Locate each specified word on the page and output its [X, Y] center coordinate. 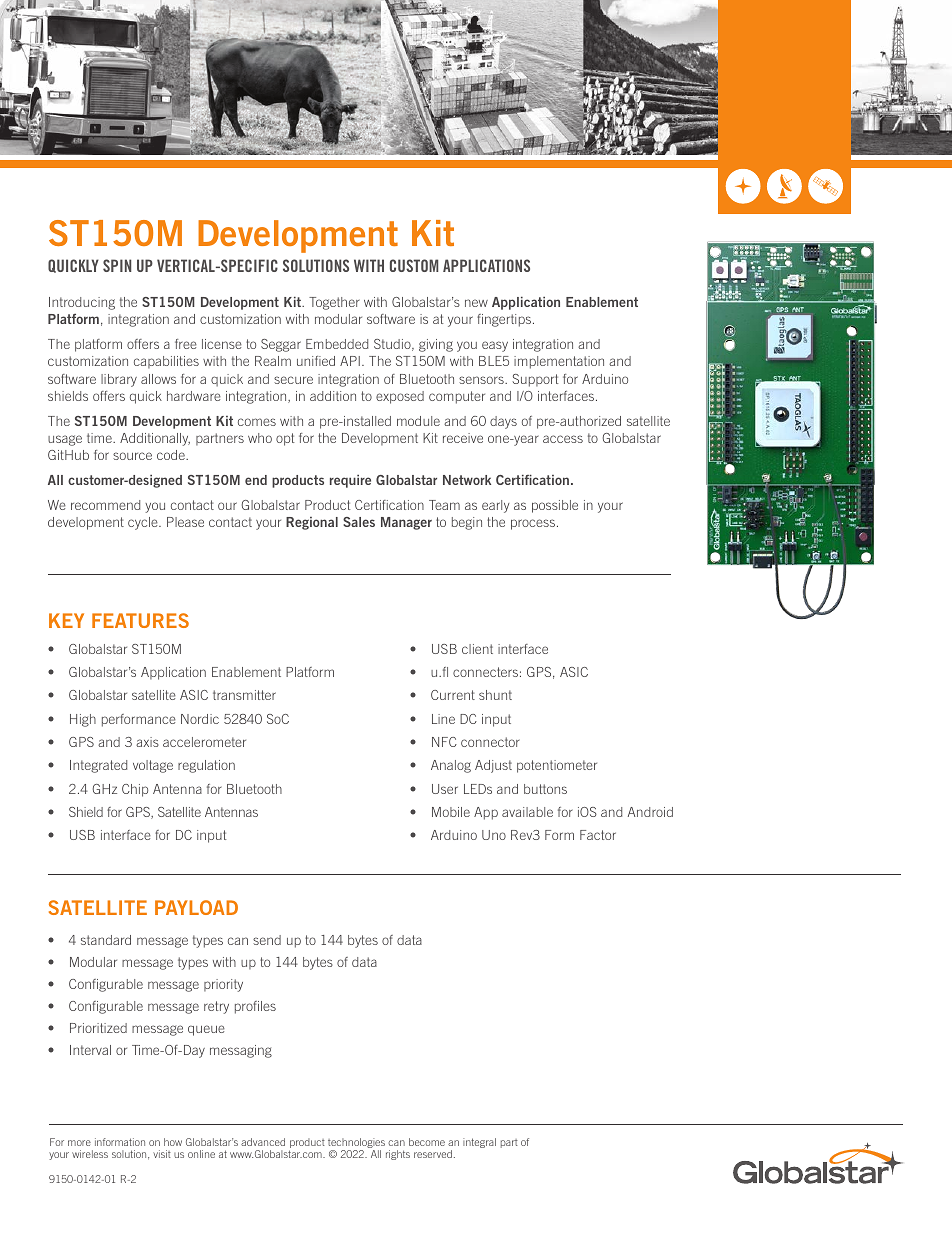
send [267, 940]
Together [334, 303]
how [173, 1142]
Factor [598, 835]
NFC [444, 742]
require [350, 481]
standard [106, 940]
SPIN [117, 265]
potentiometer [557, 766]
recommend [105, 505]
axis [147, 742]
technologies [356, 1144]
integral [479, 1143]
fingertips [504, 320]
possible [555, 506]
